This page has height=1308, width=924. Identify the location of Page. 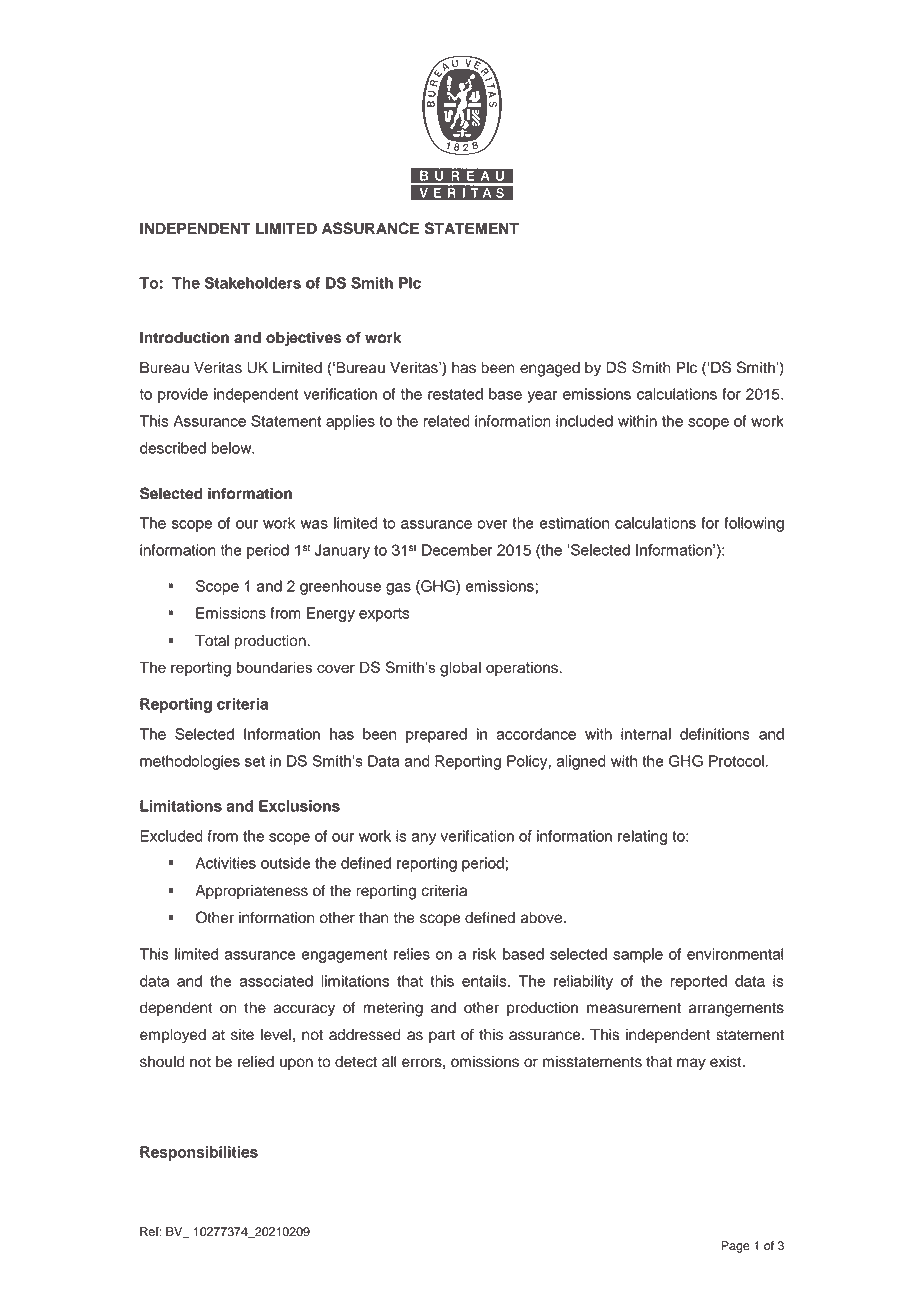
(735, 1247).
